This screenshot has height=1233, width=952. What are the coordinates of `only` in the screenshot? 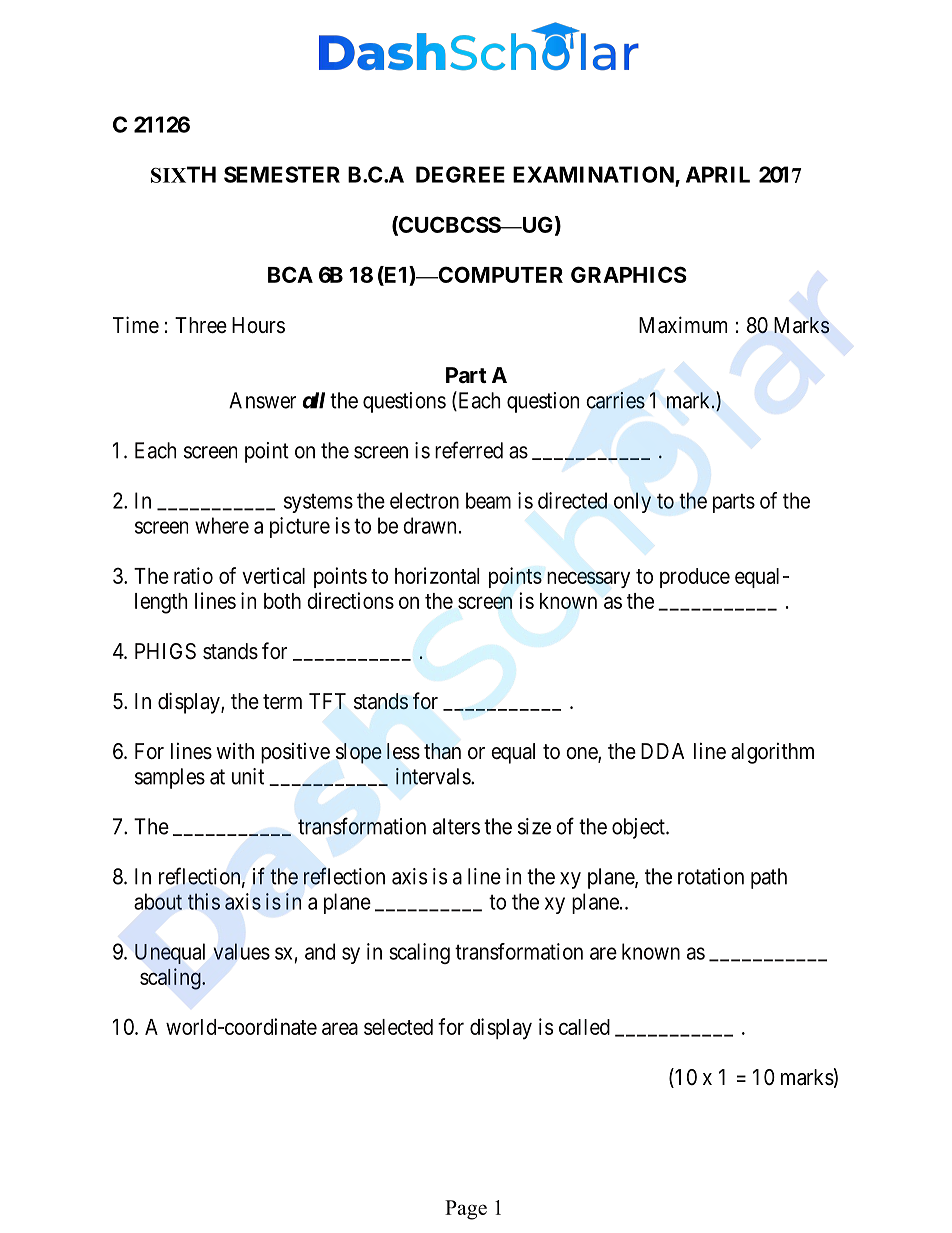 It's located at (632, 502).
